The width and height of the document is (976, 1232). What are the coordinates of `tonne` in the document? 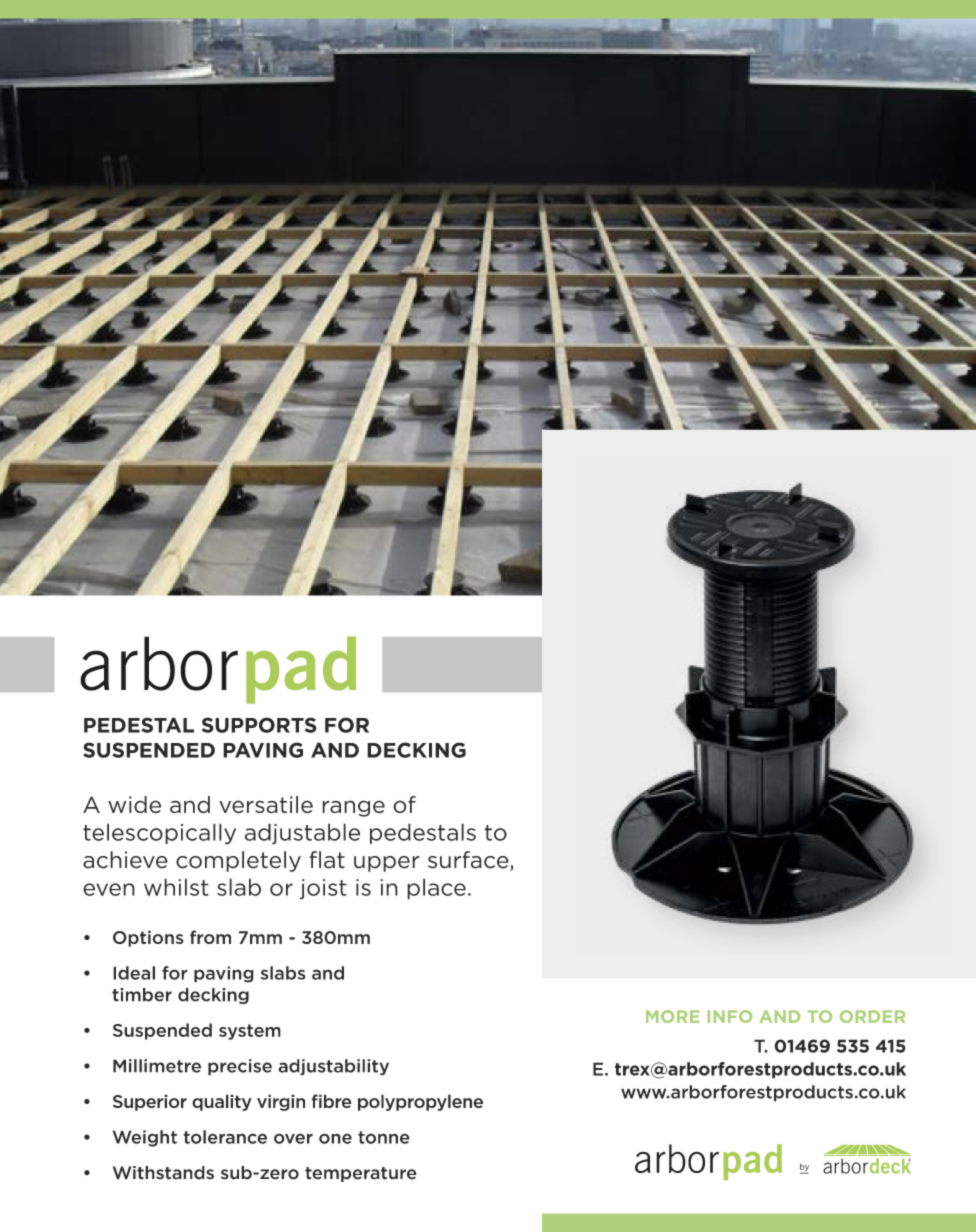 It's located at (384, 1137).
